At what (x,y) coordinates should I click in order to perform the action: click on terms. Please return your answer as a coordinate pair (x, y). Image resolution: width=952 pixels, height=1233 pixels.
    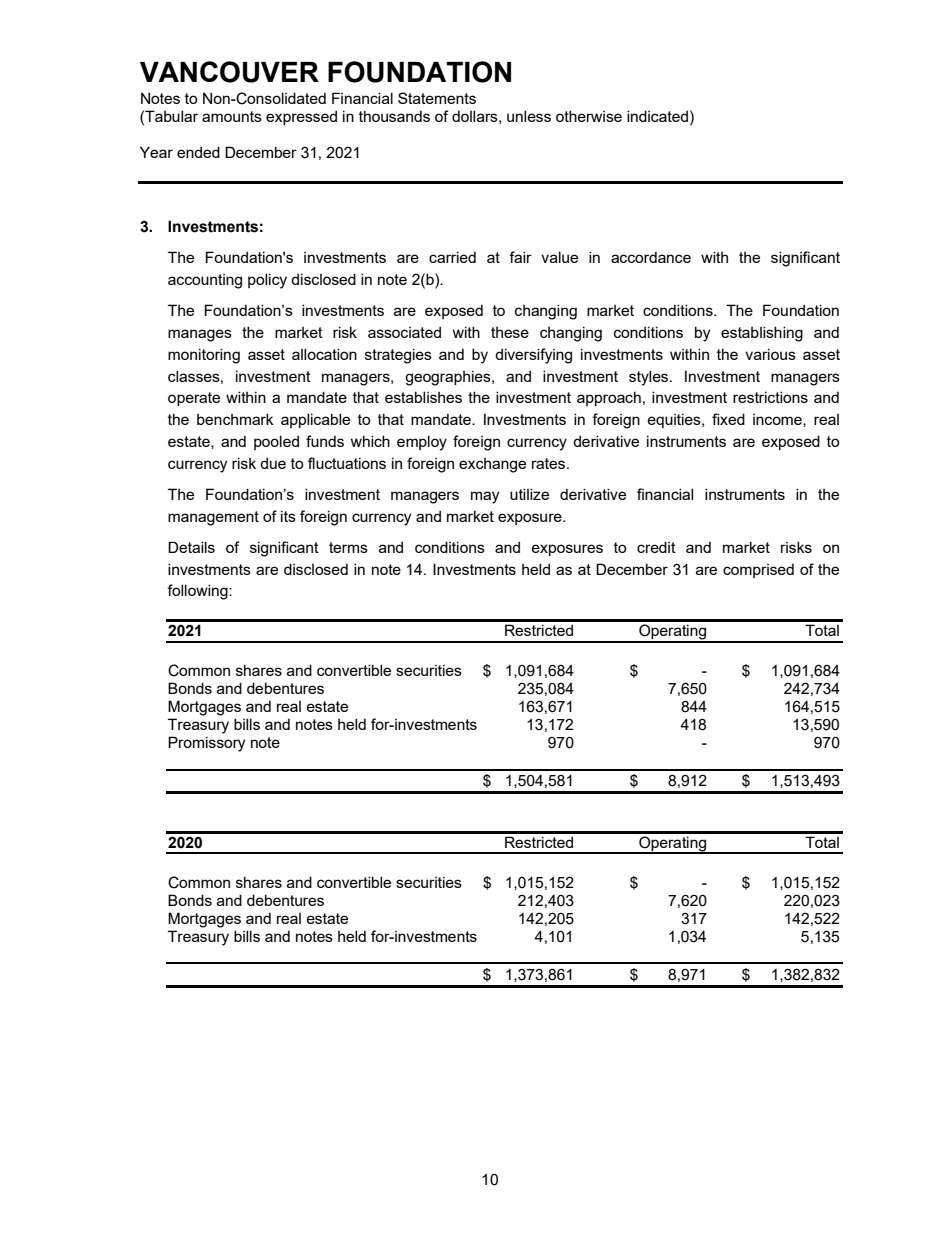
    Looking at the image, I should click on (348, 547).
